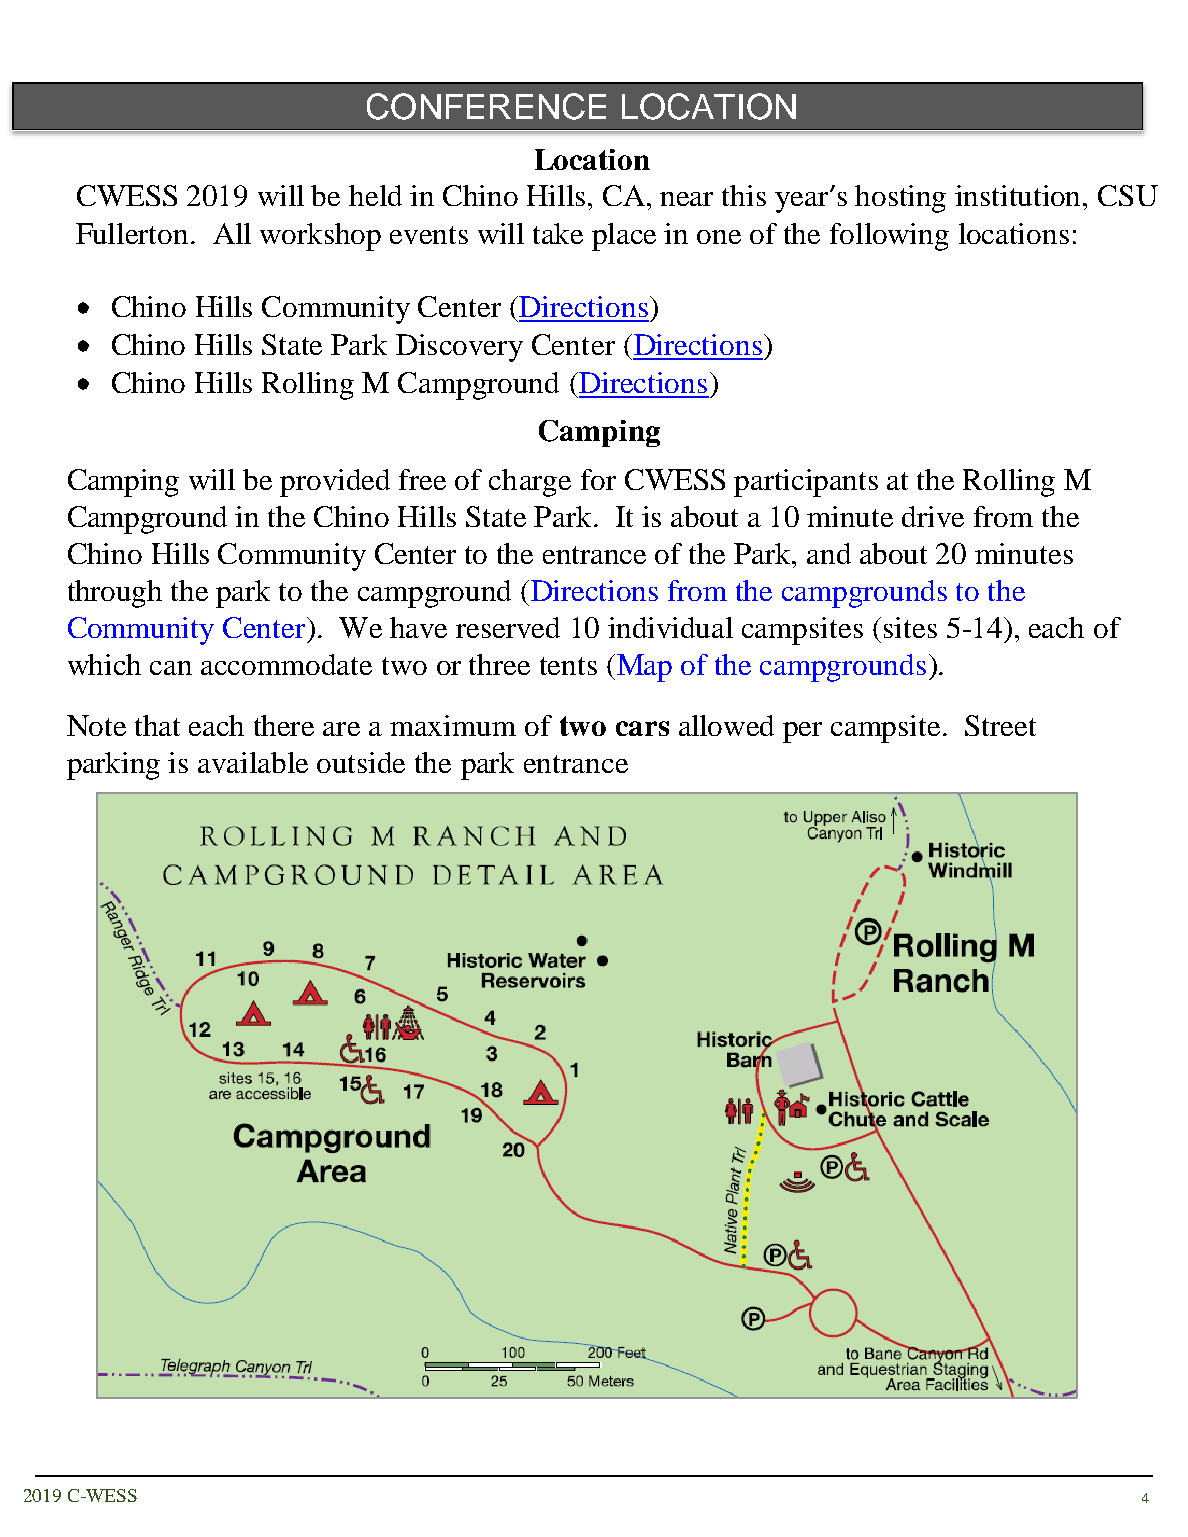 The height and width of the screenshot is (1537, 1188). I want to click on workshop, so click(320, 237).
